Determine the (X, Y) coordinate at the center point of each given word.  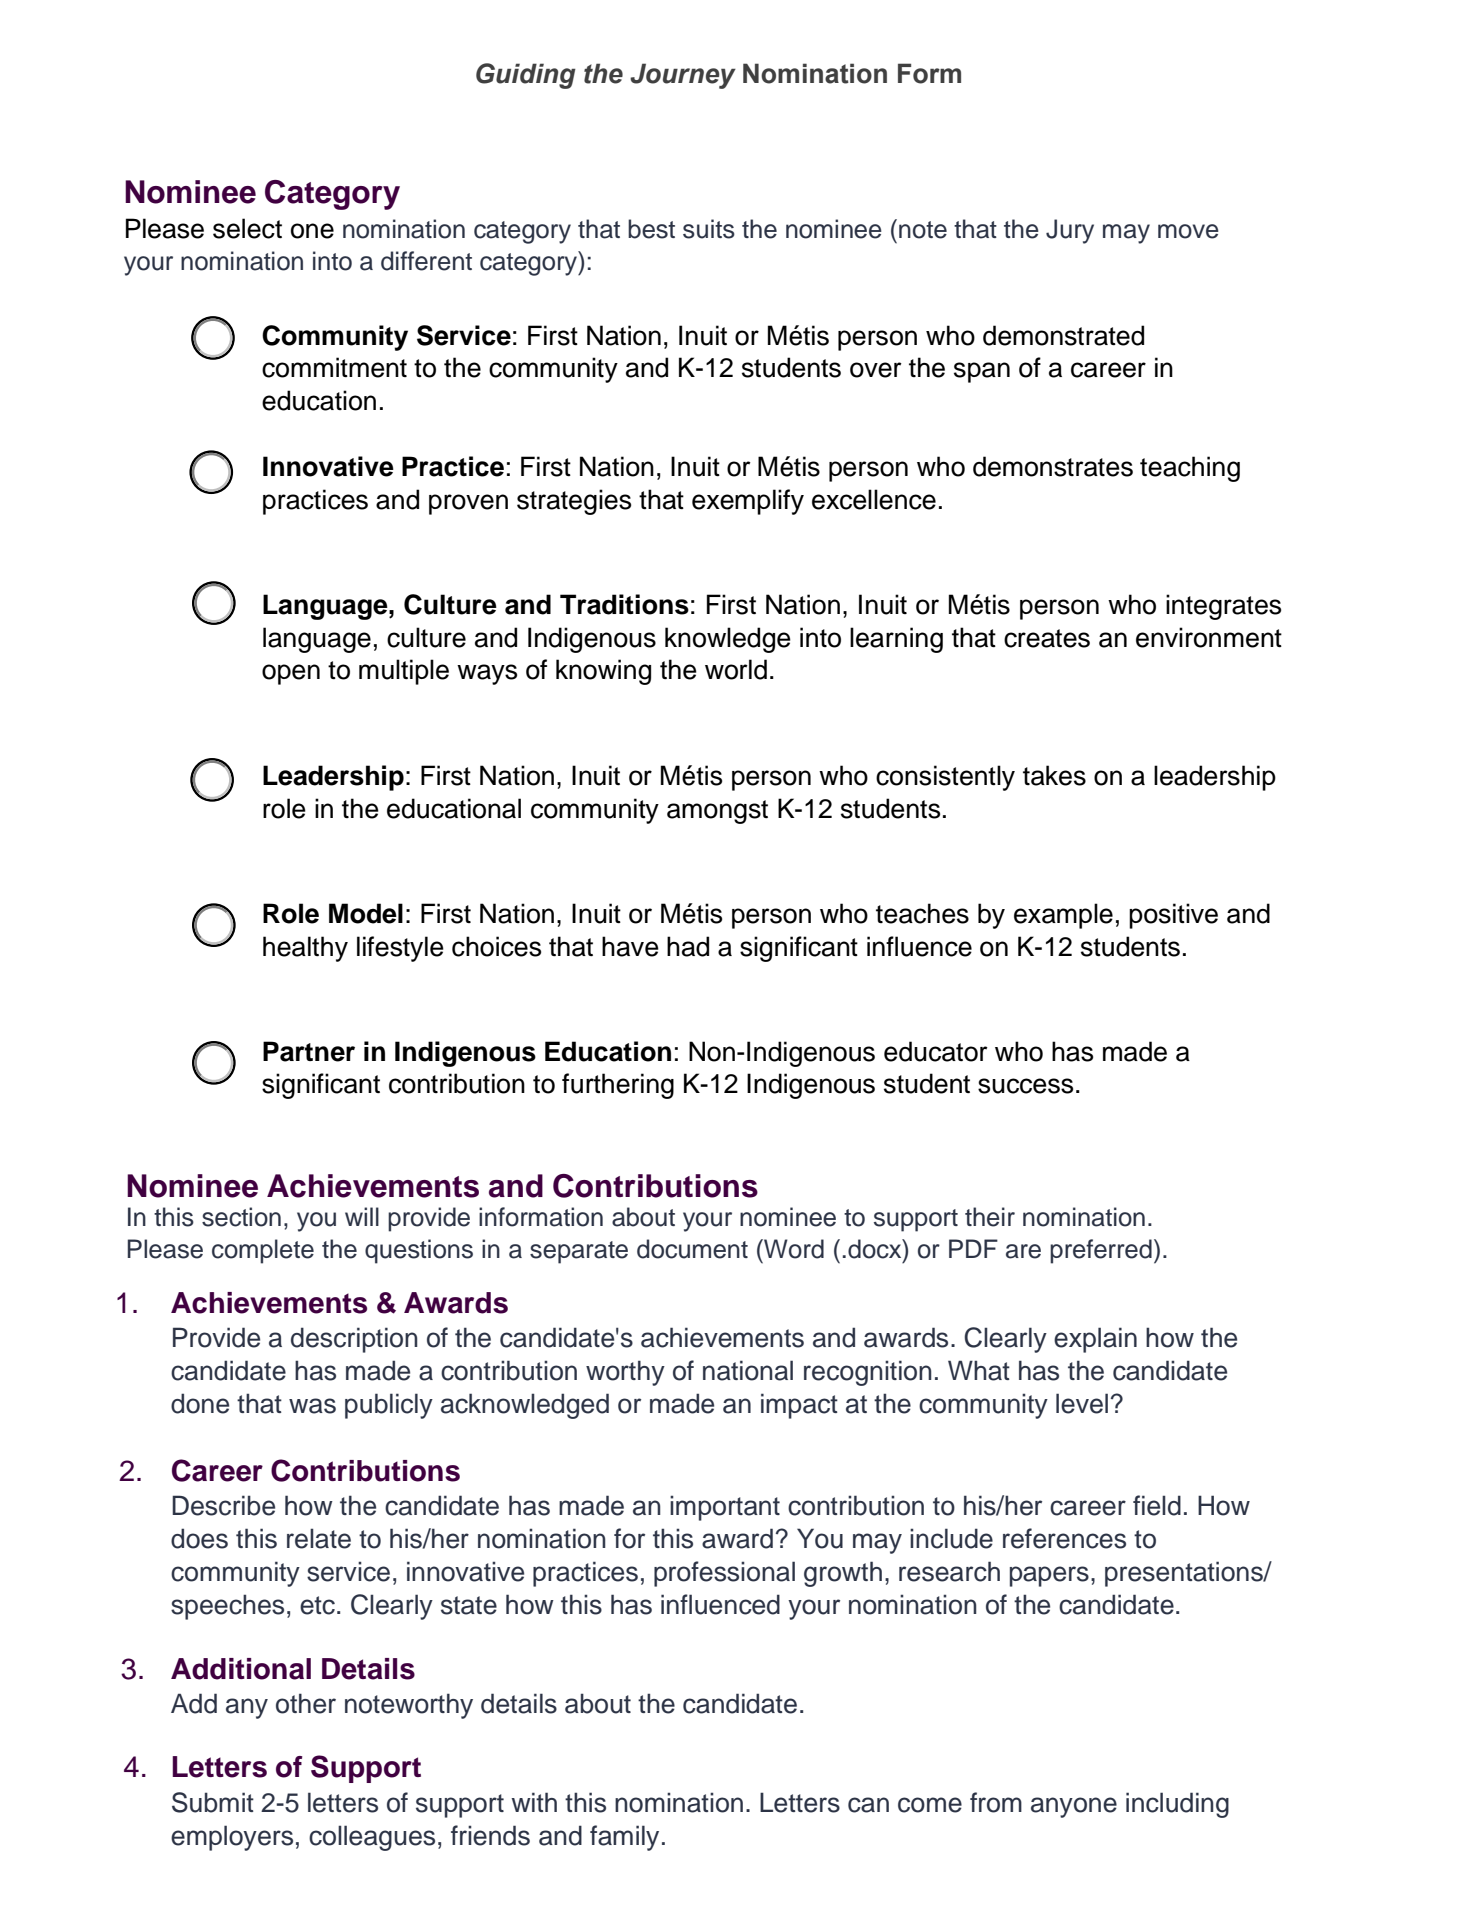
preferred (1101, 1251)
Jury (1070, 231)
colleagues (372, 1838)
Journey (683, 76)
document (692, 1249)
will (362, 1216)
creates (1047, 638)
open (291, 674)
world (736, 669)
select (247, 228)
